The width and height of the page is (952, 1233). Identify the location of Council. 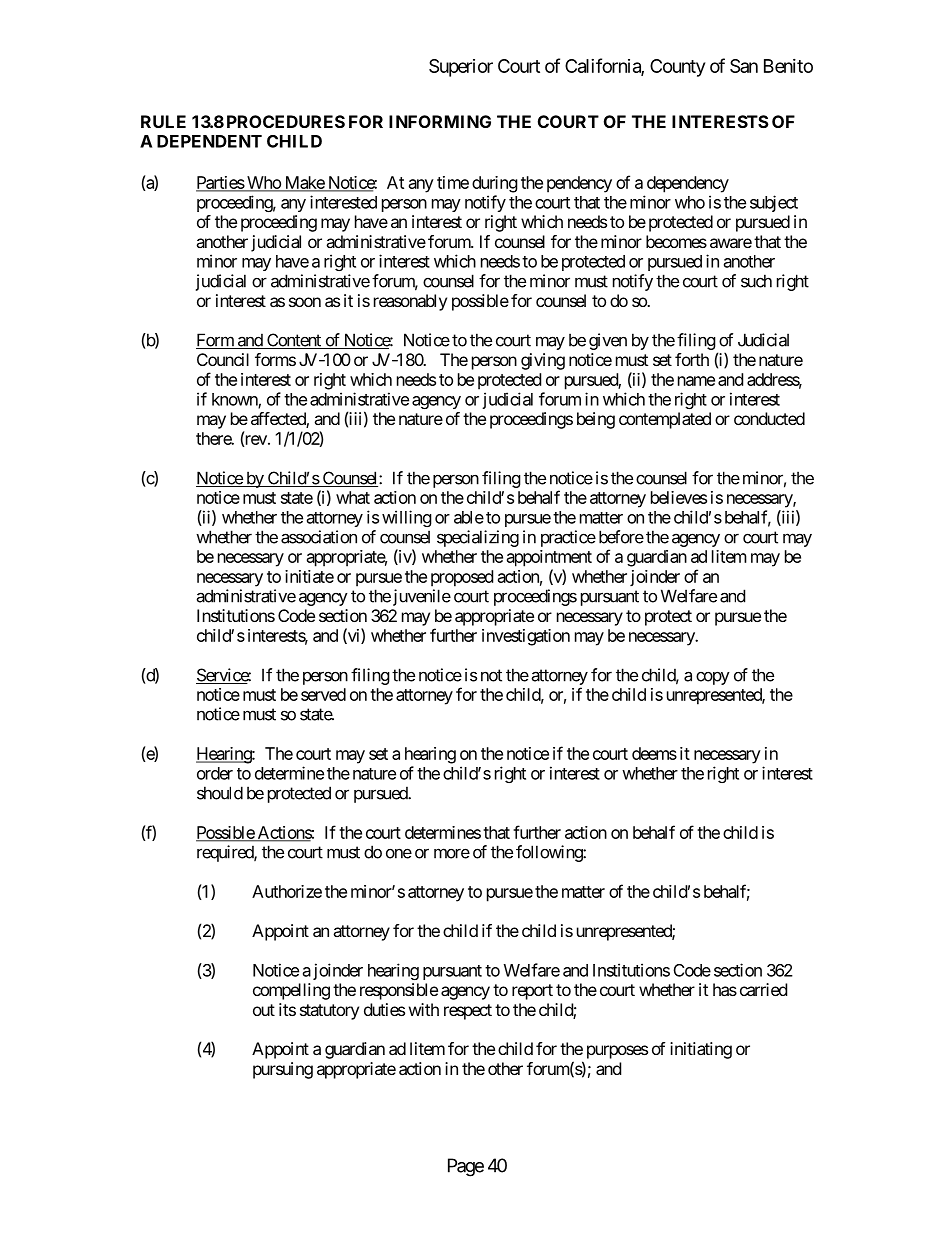
(223, 359).
